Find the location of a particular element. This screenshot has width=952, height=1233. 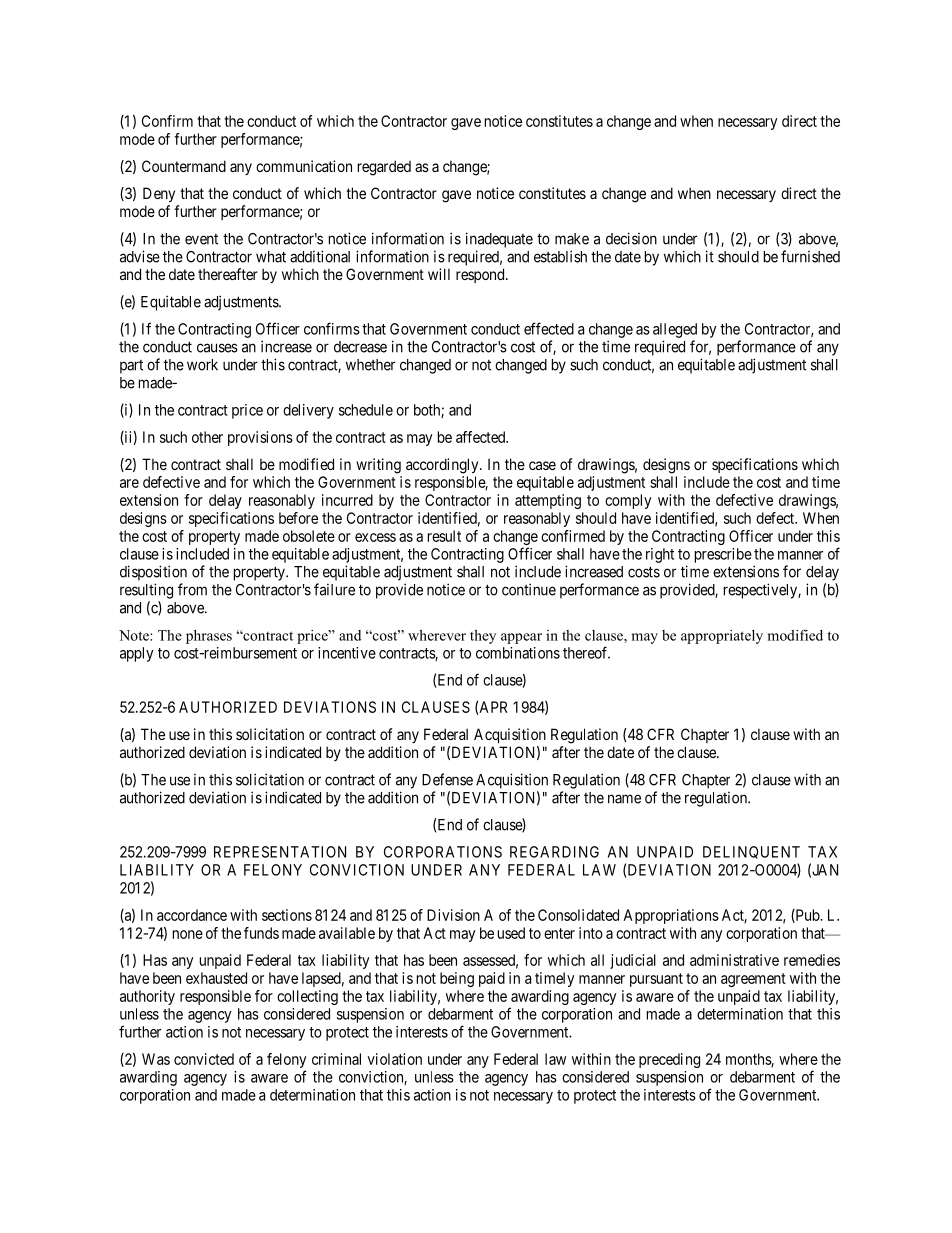

convicted is located at coordinates (204, 1059).
